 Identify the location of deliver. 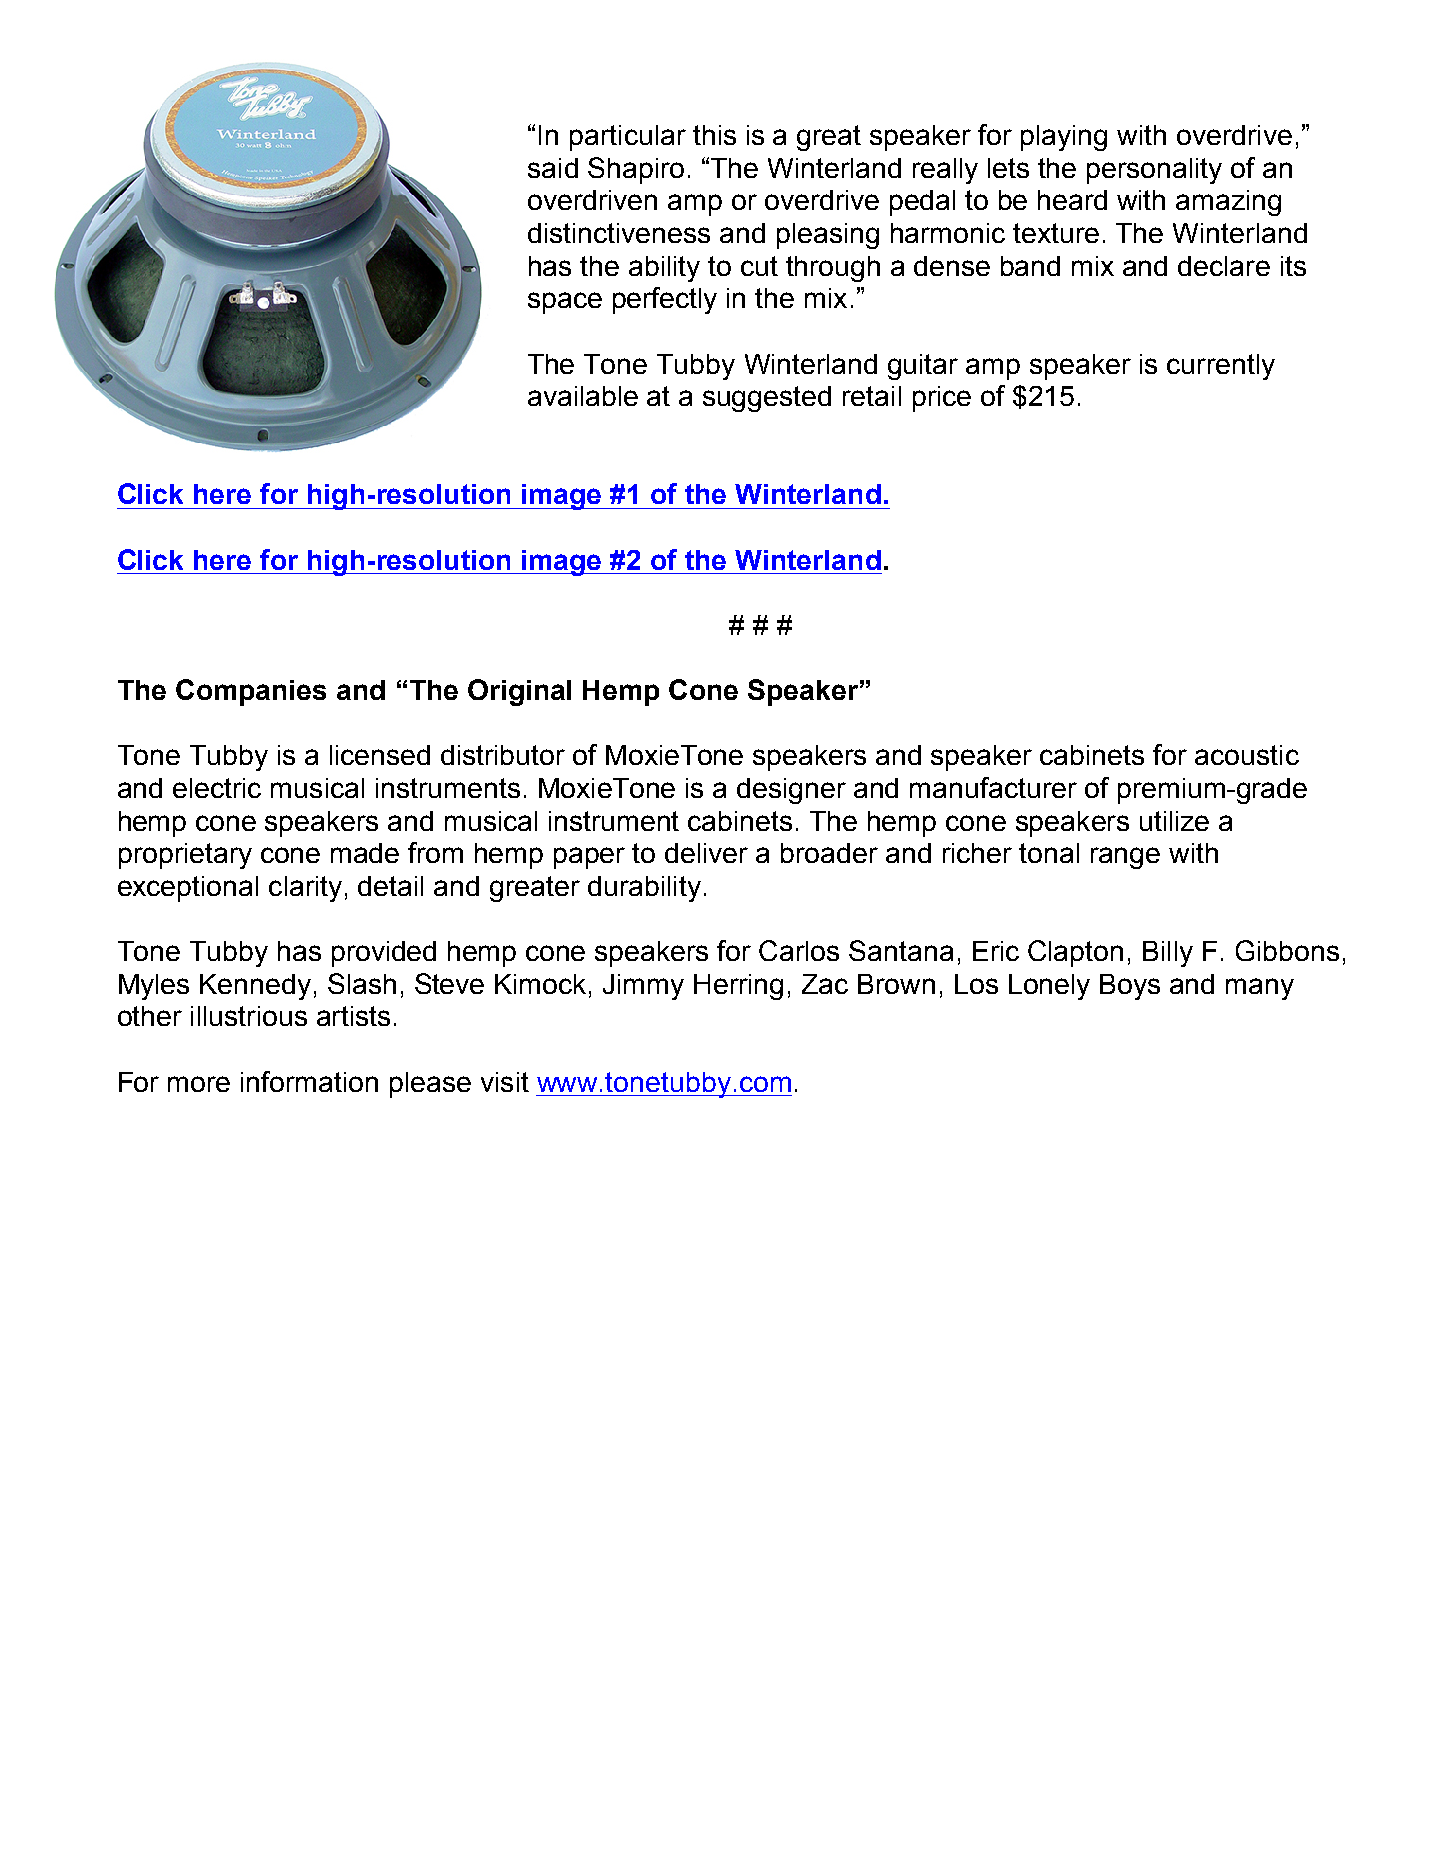
(706, 853).
